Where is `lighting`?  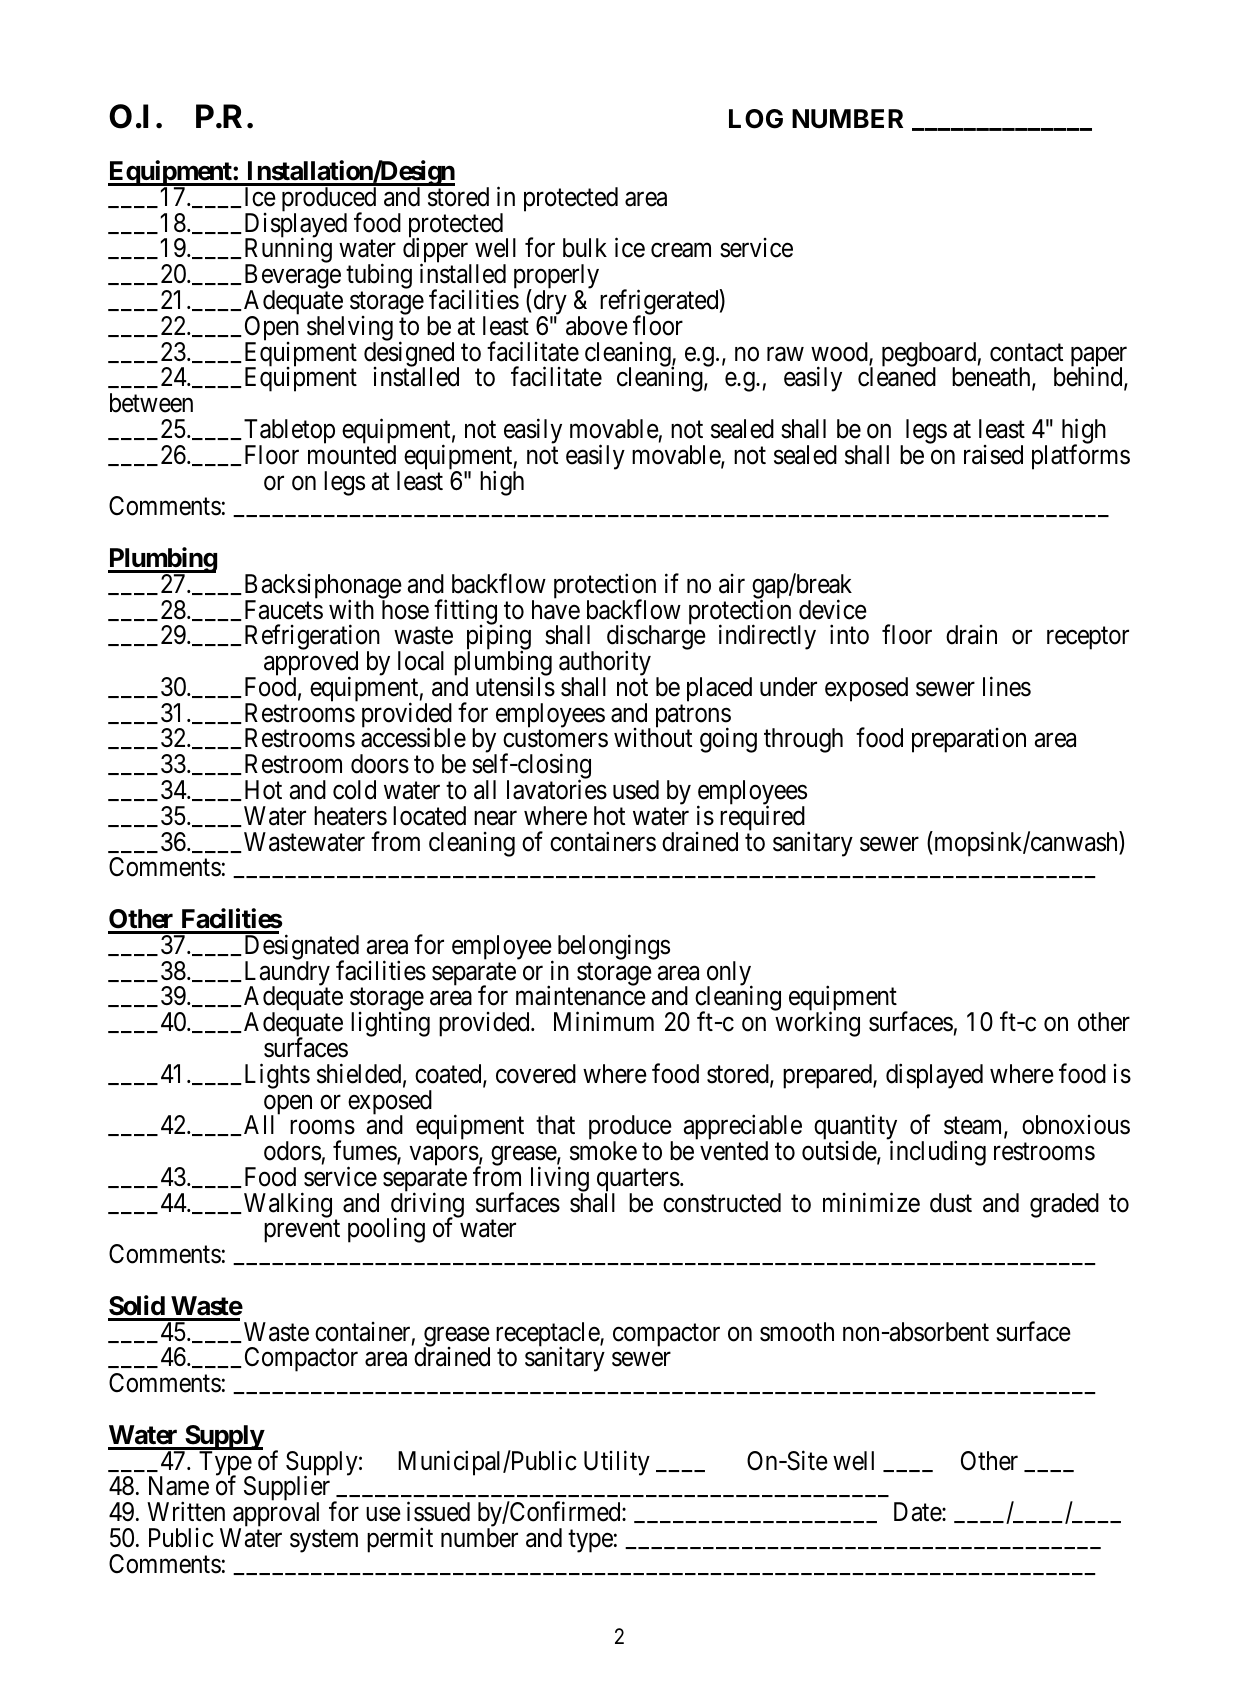 lighting is located at coordinates (390, 1024).
